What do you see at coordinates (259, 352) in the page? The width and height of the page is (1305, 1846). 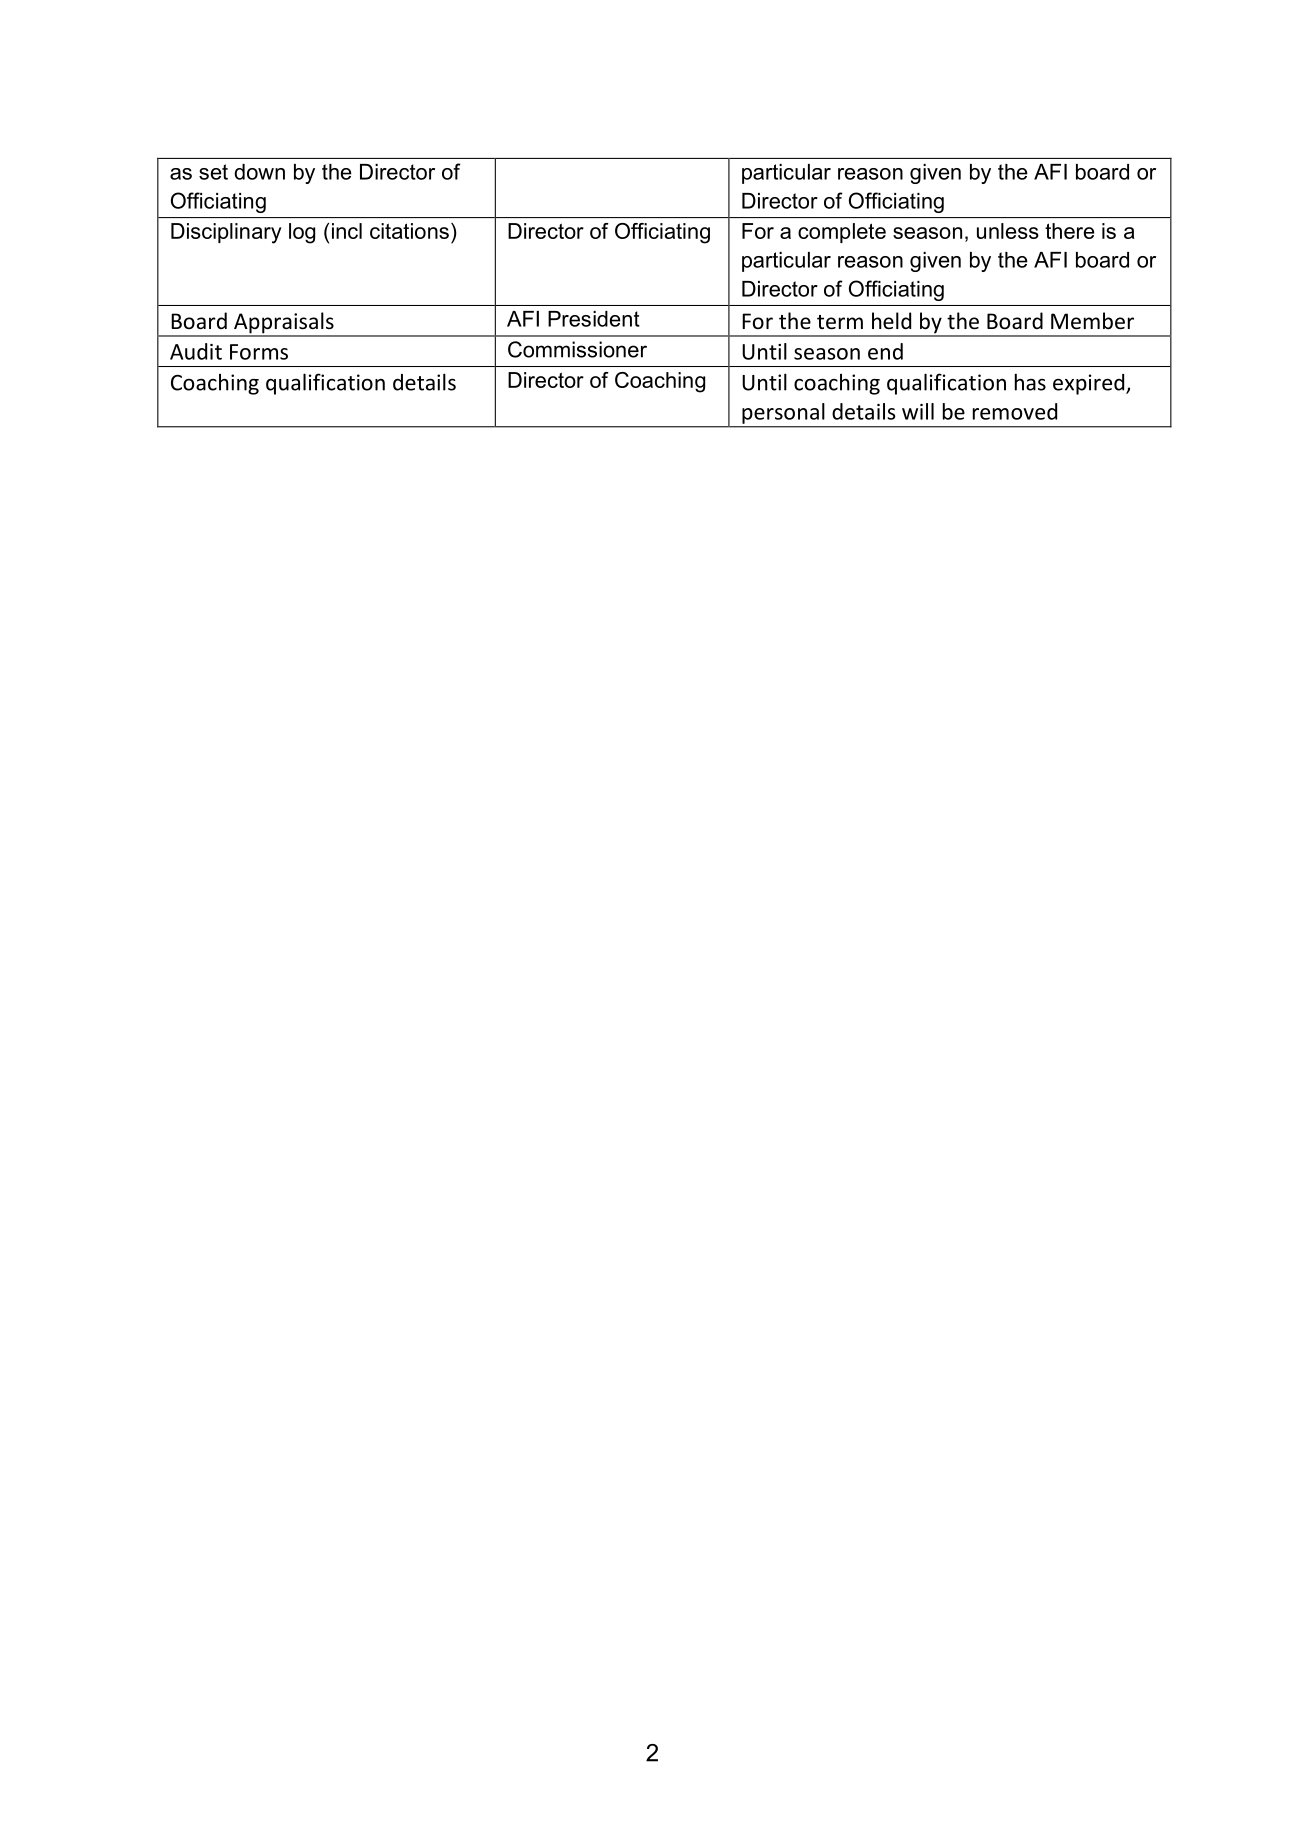 I see `Forms` at bounding box center [259, 352].
